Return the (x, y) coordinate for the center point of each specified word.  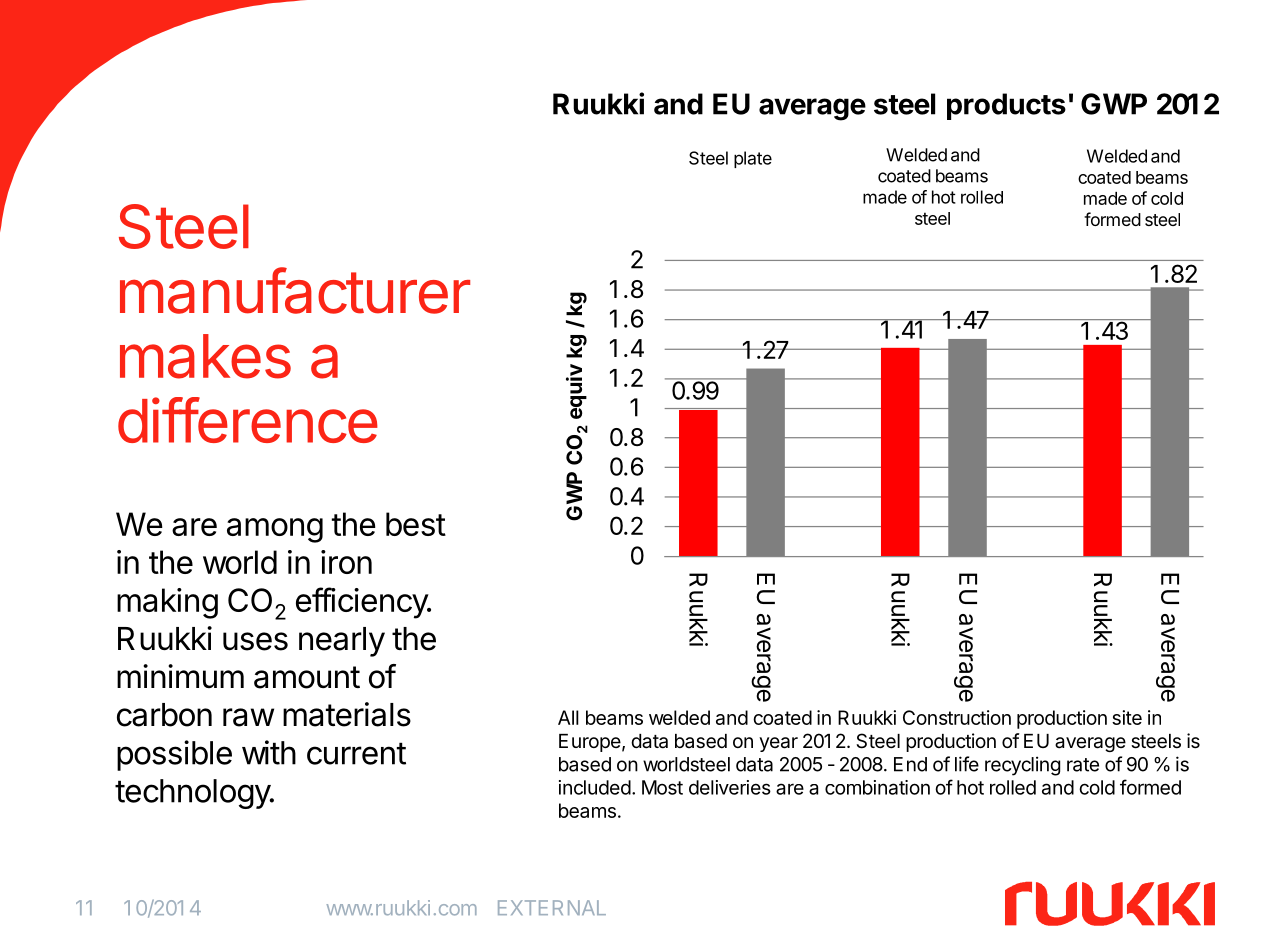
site (1127, 717)
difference (248, 420)
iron (346, 562)
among (275, 530)
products (1006, 106)
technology (193, 794)
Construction (957, 717)
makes (205, 356)
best (416, 524)
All (568, 717)
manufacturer (295, 290)
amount (307, 677)
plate (753, 159)
